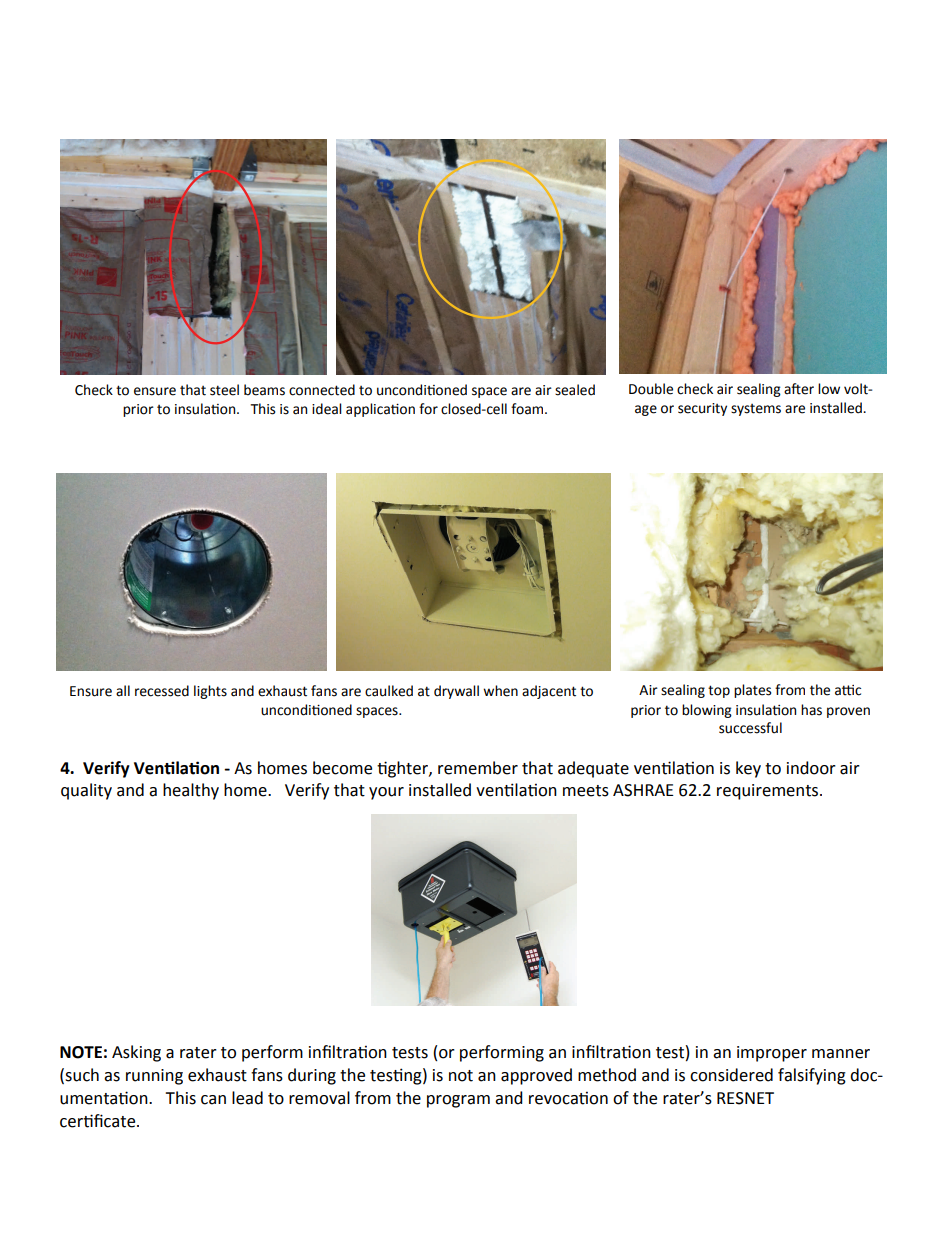 This document has height=1233, width=952. Describe the element at coordinates (154, 1077) in the document. I see `running` at that location.
